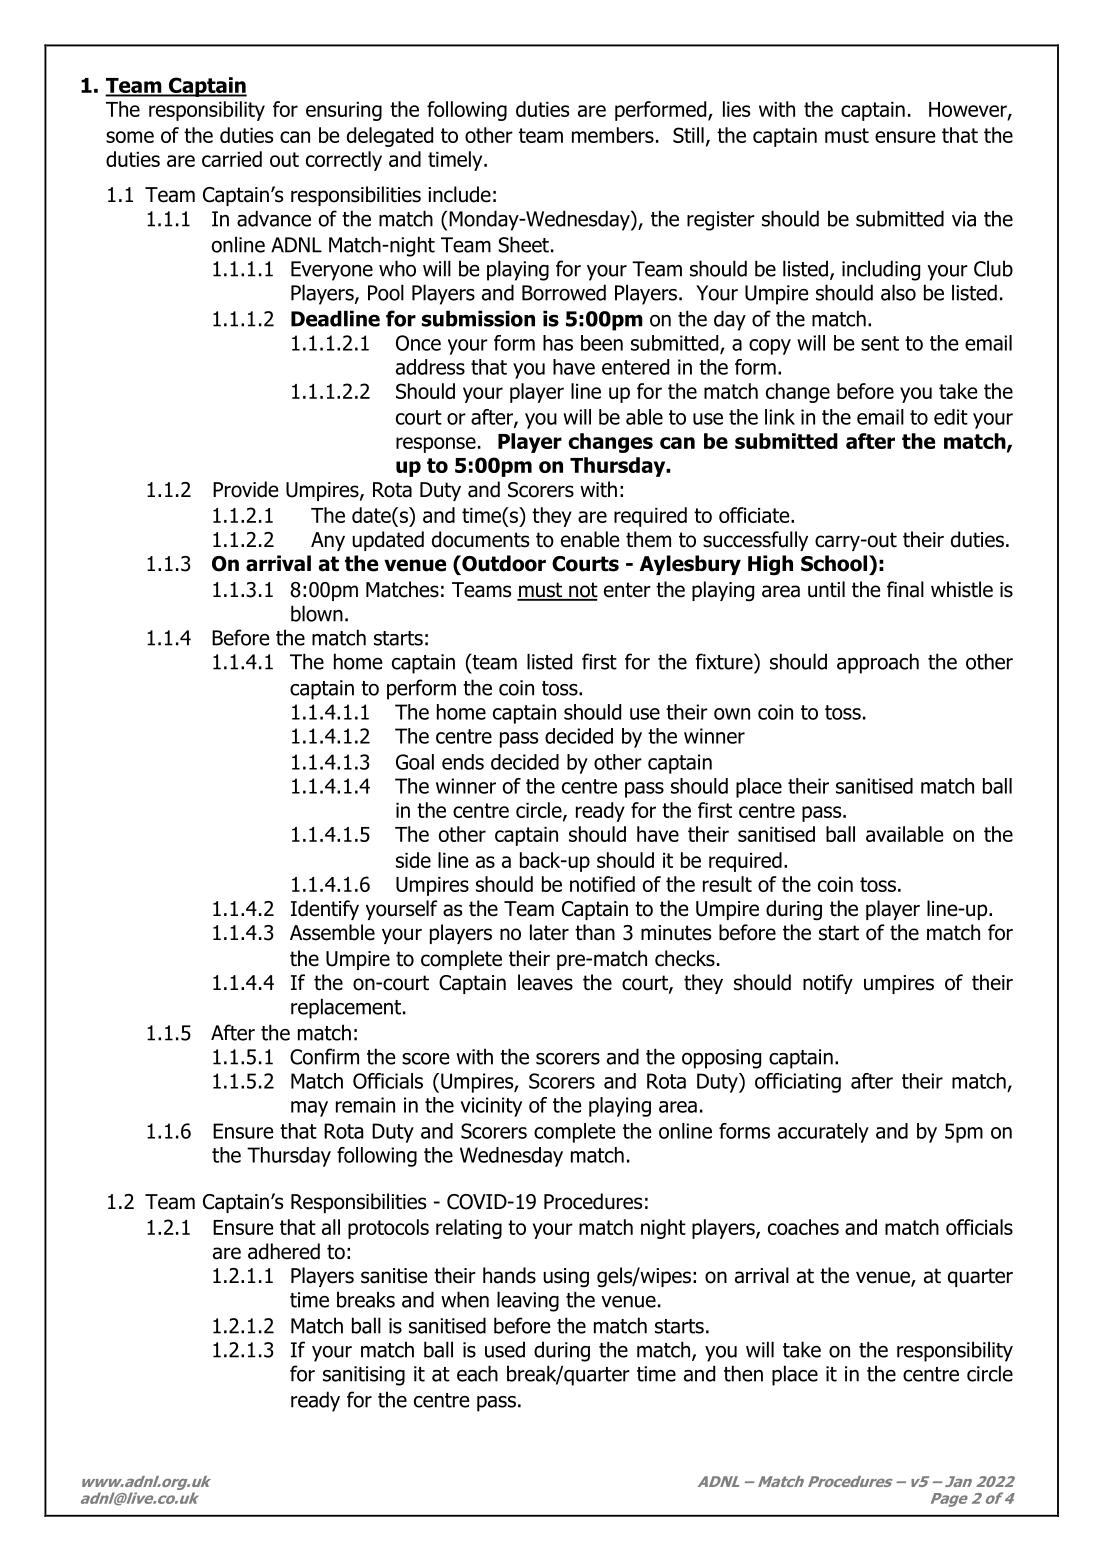 Image resolution: width=1104 pixels, height=1561 pixels. Describe the element at coordinates (505, 1349) in the document. I see `used` at that location.
